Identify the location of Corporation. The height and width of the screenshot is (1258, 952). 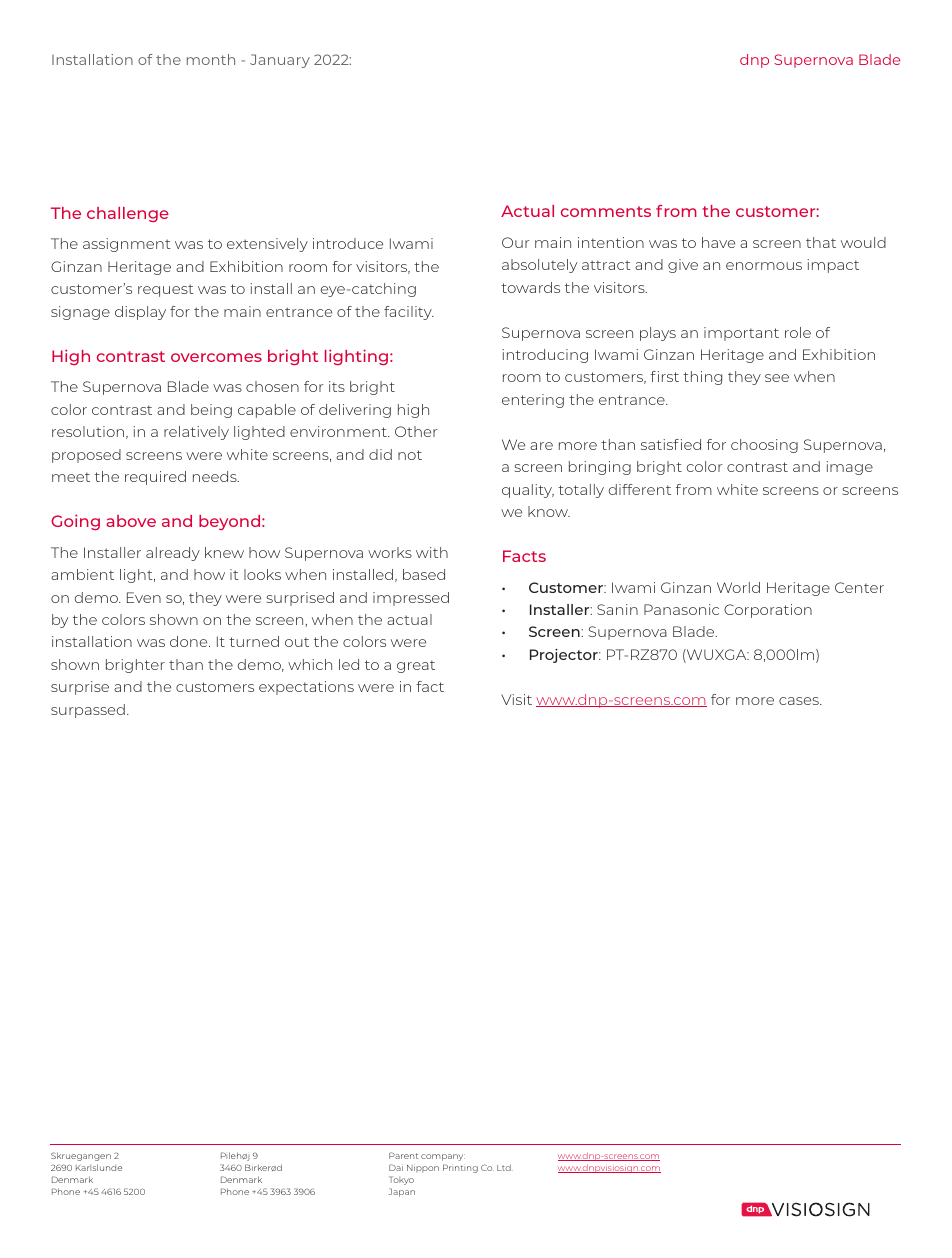
(768, 611).
